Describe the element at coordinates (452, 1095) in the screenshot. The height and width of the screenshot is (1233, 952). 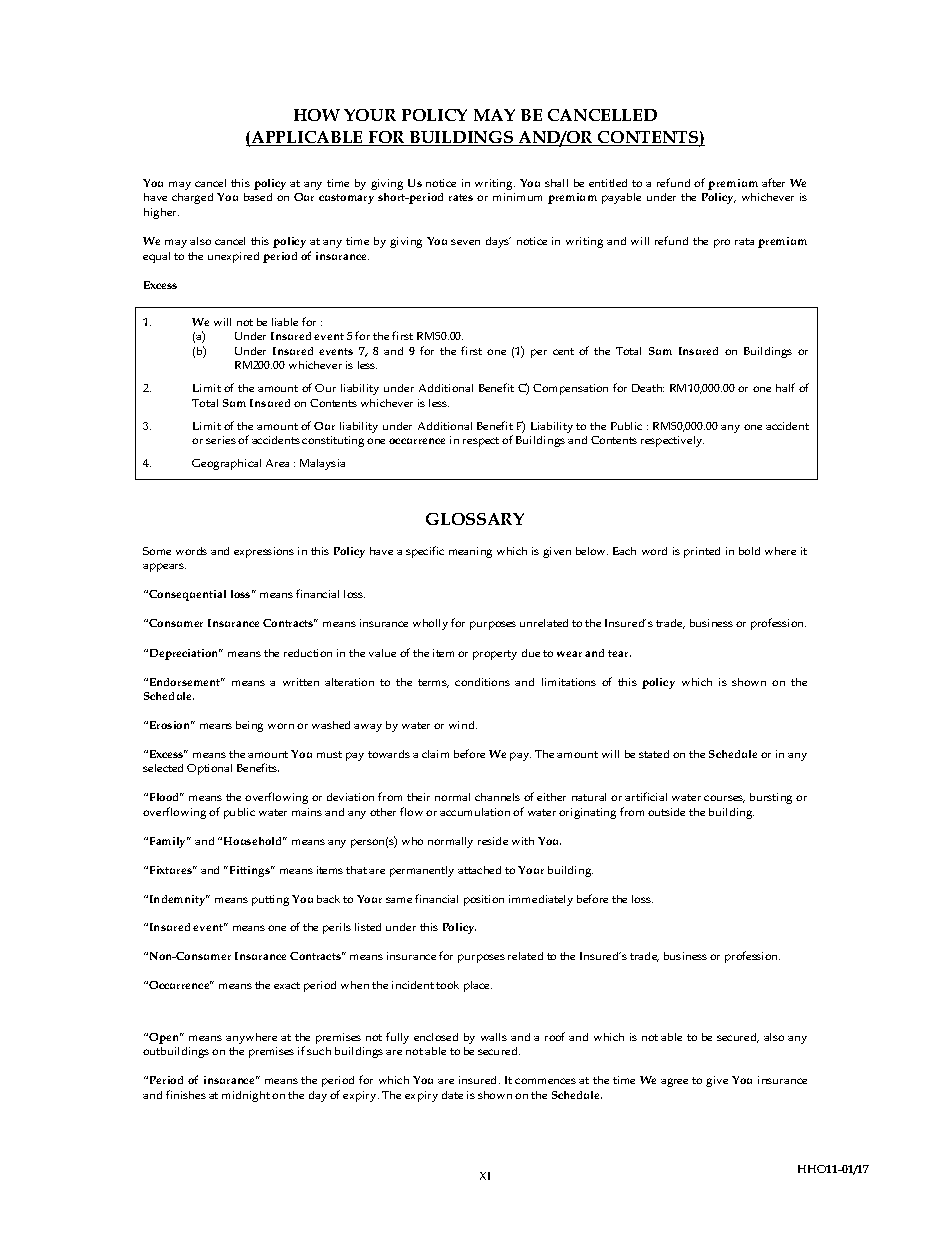
I see `date` at that location.
